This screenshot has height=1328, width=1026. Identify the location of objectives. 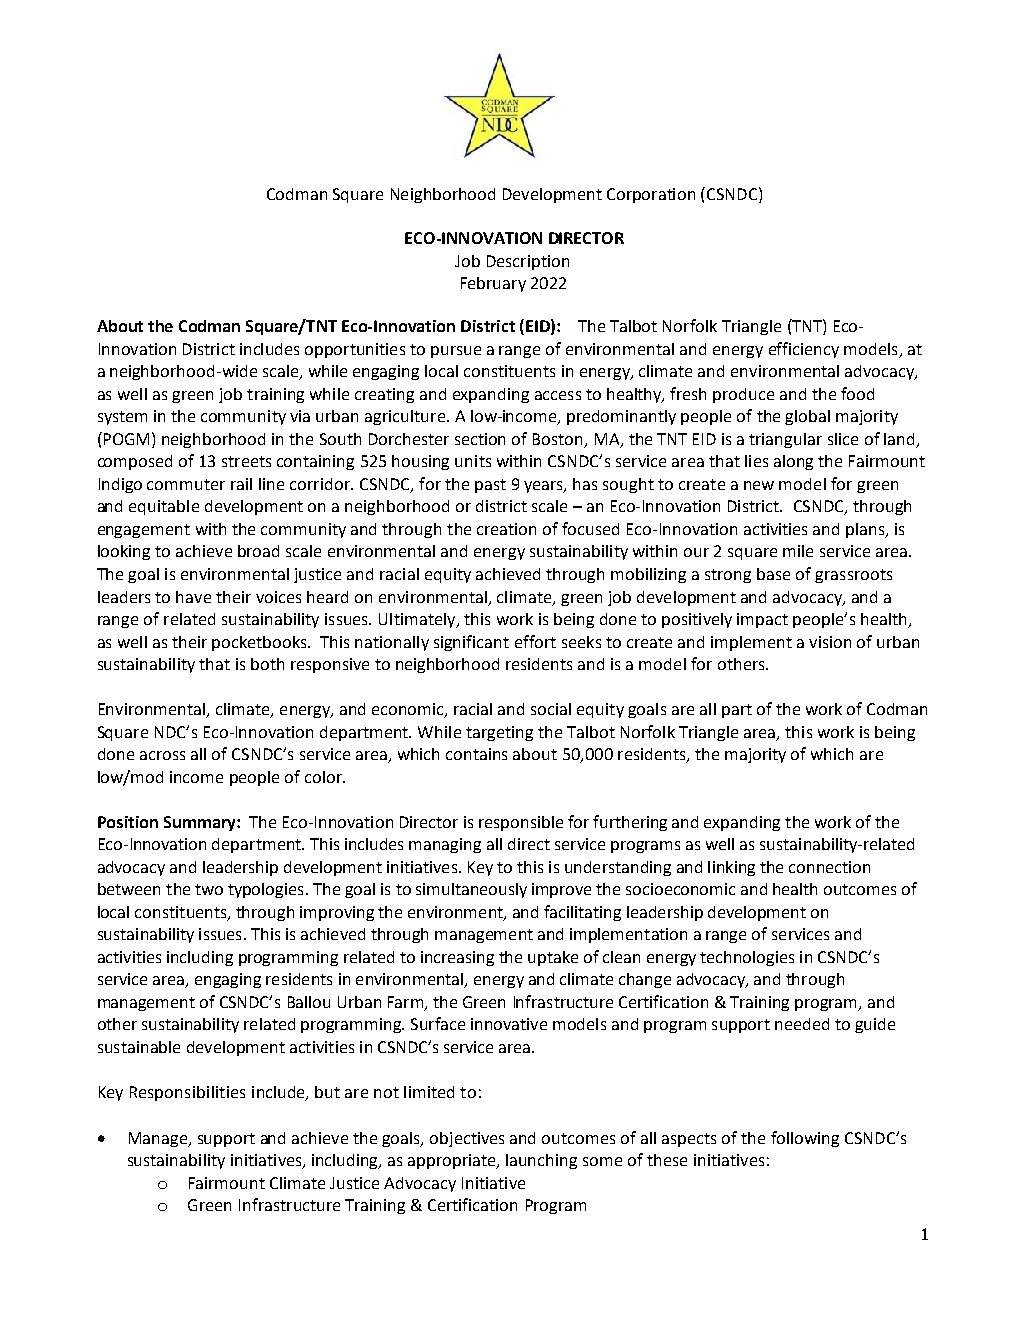
(467, 1139).
